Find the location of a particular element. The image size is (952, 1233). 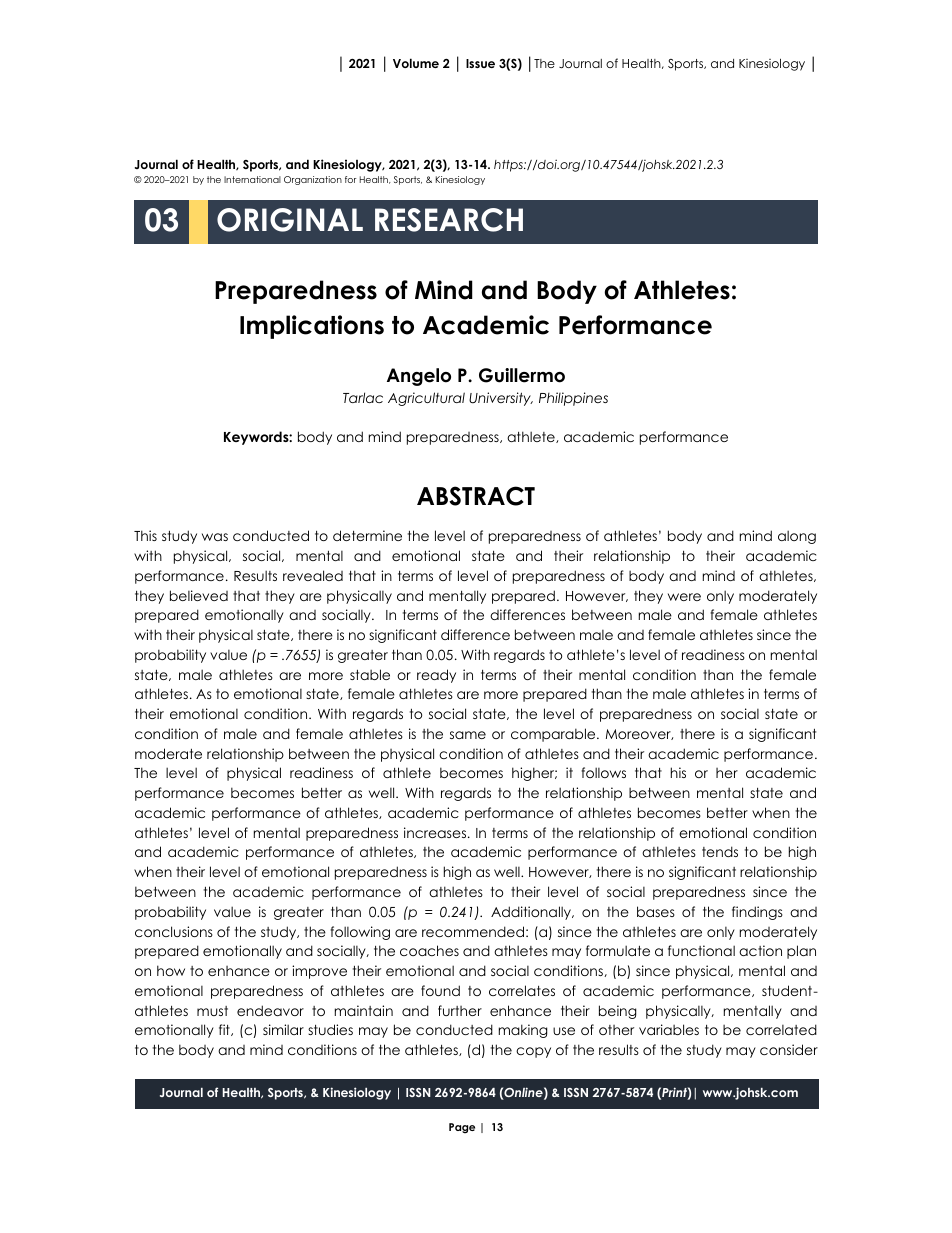

Issue is located at coordinates (480, 63).
